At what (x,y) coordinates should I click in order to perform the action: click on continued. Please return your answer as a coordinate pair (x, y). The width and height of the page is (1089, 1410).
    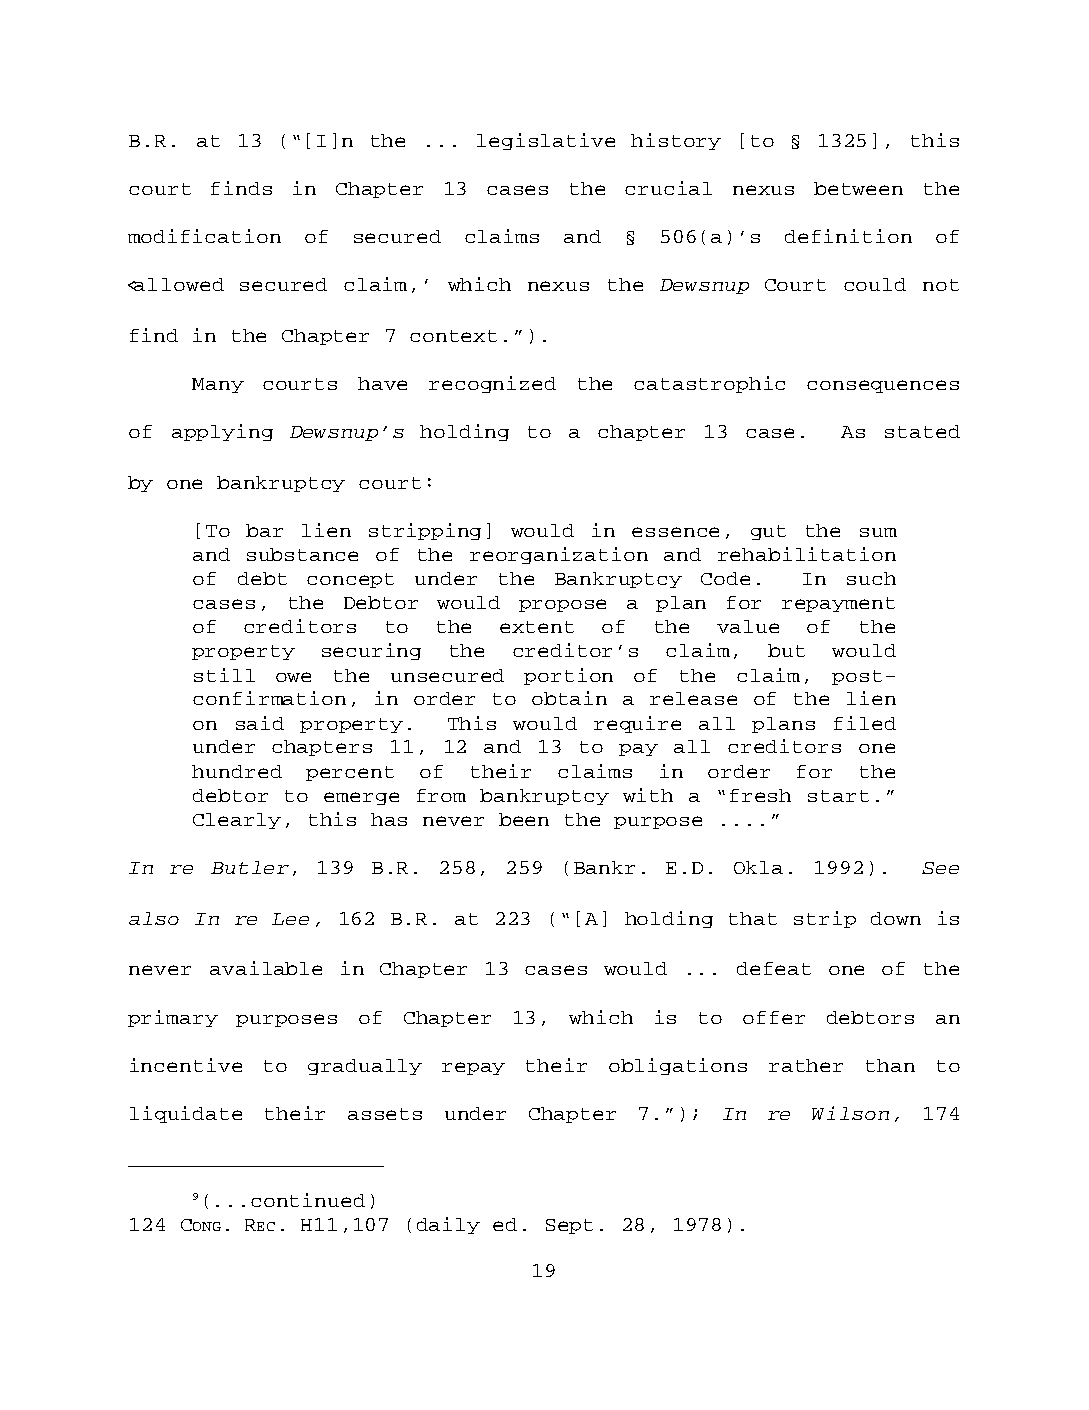
    Looking at the image, I should click on (308, 1200).
